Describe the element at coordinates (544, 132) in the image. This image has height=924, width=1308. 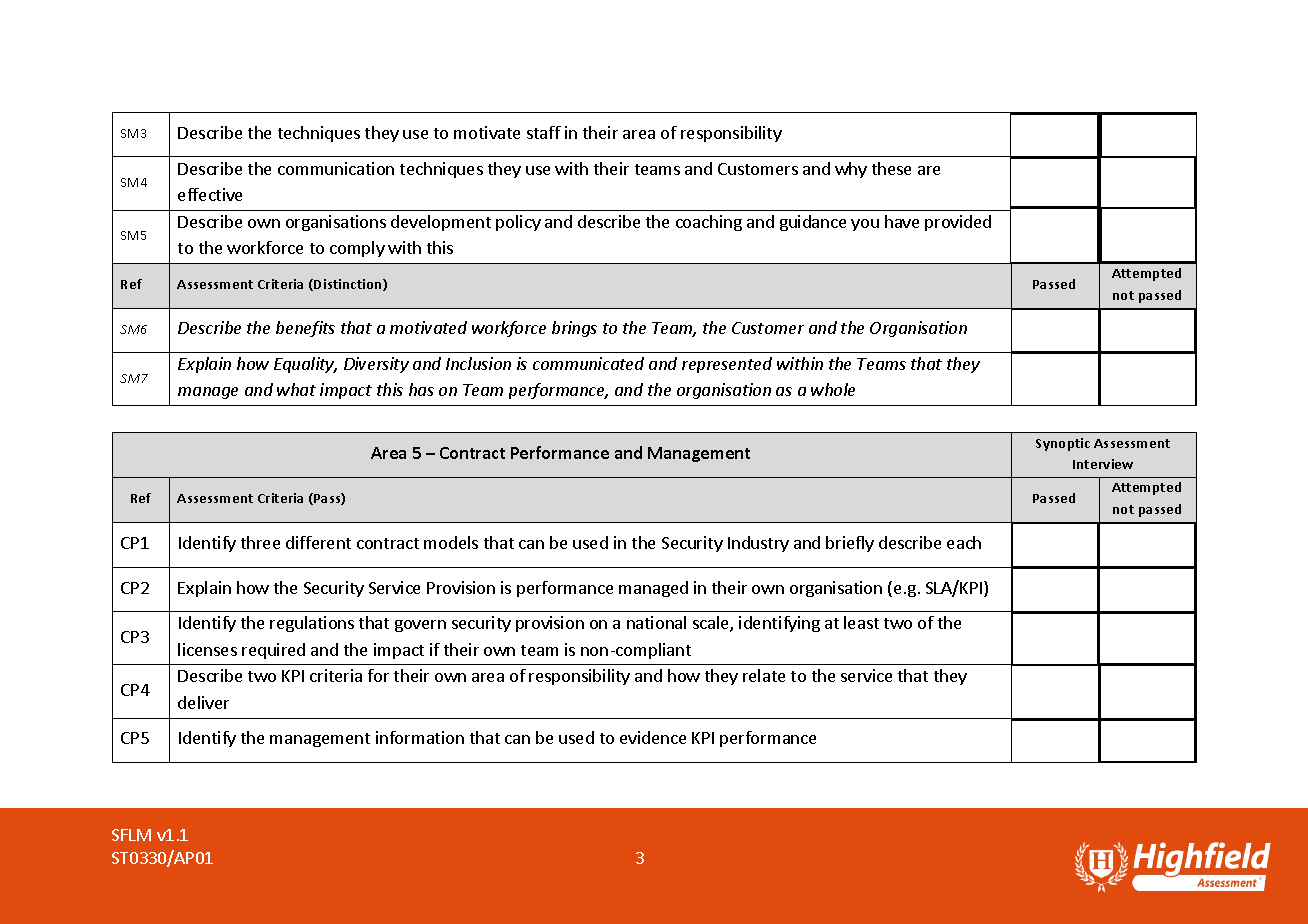
I see `staff` at that location.
